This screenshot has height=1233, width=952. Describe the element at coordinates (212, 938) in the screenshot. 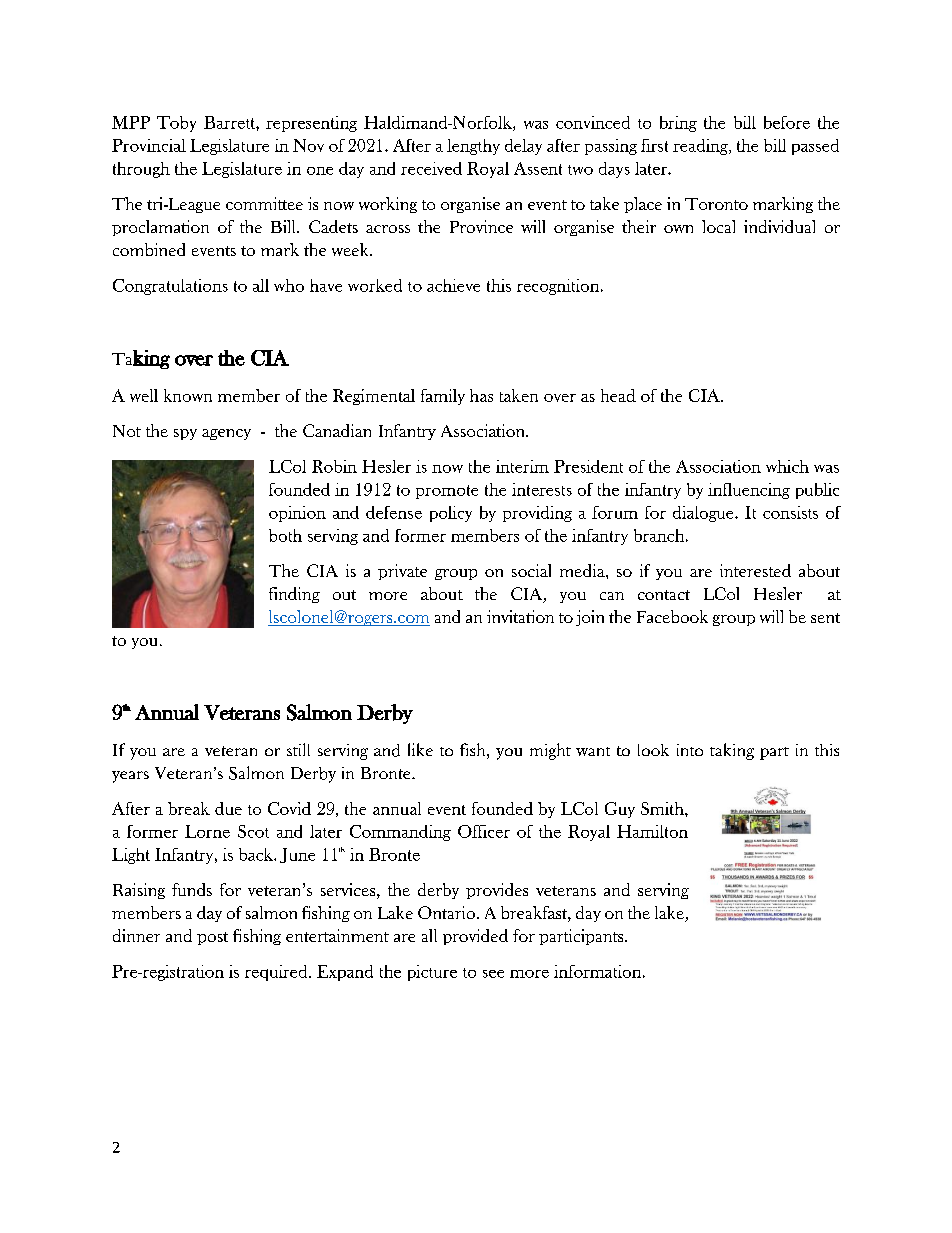

I see `post` at that location.
